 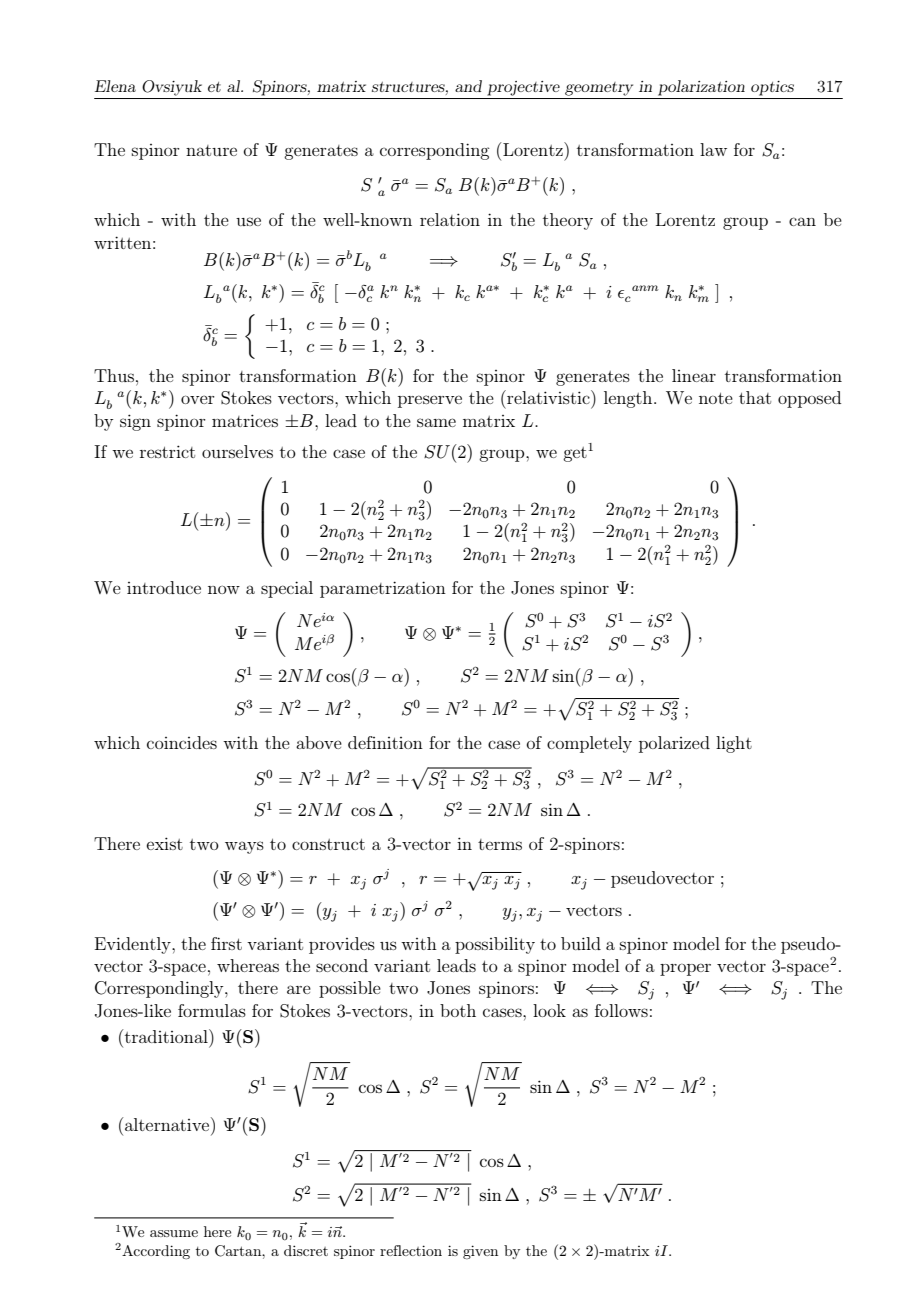 I want to click on assume, so click(x=174, y=1233).
